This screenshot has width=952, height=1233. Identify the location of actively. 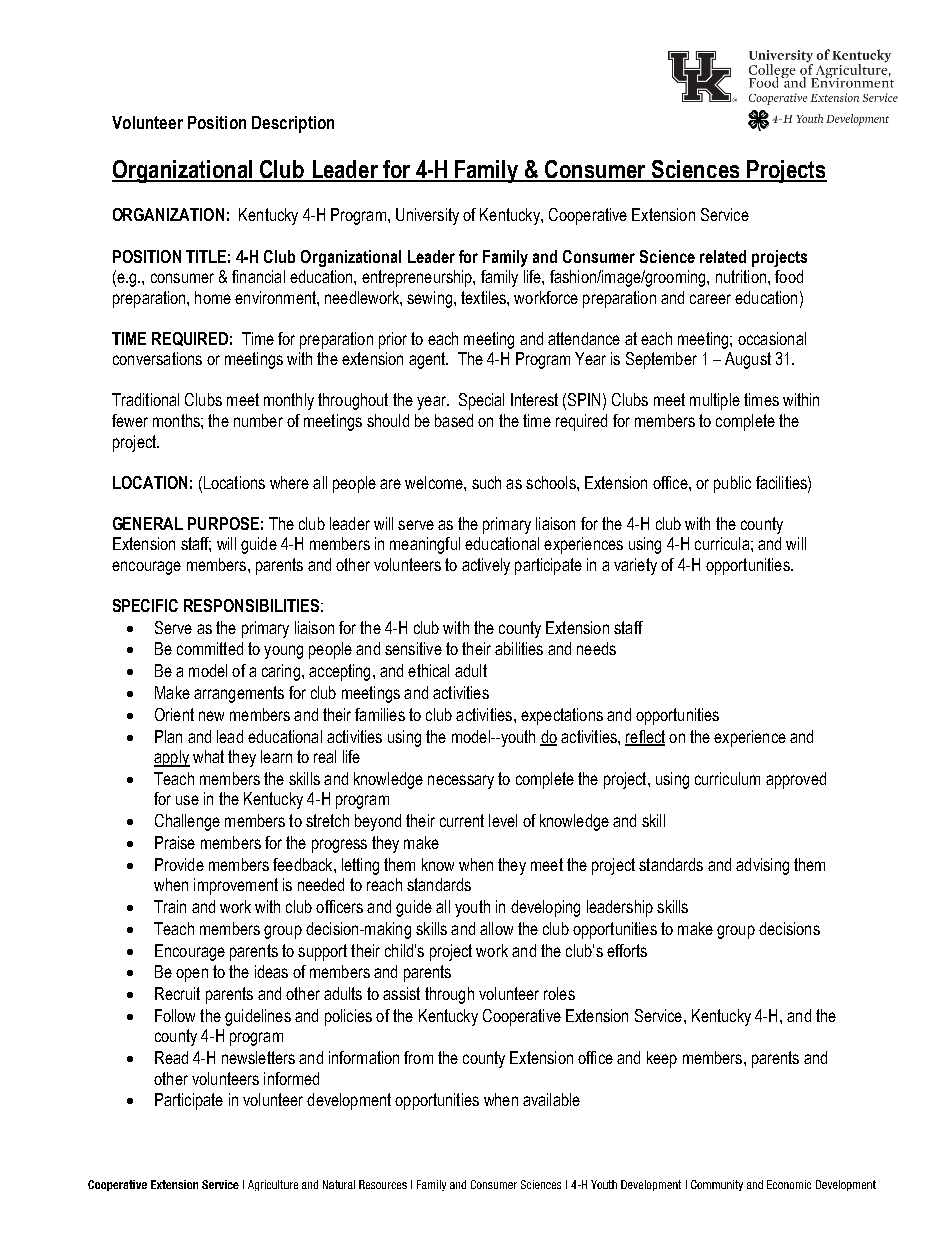
(486, 566).
